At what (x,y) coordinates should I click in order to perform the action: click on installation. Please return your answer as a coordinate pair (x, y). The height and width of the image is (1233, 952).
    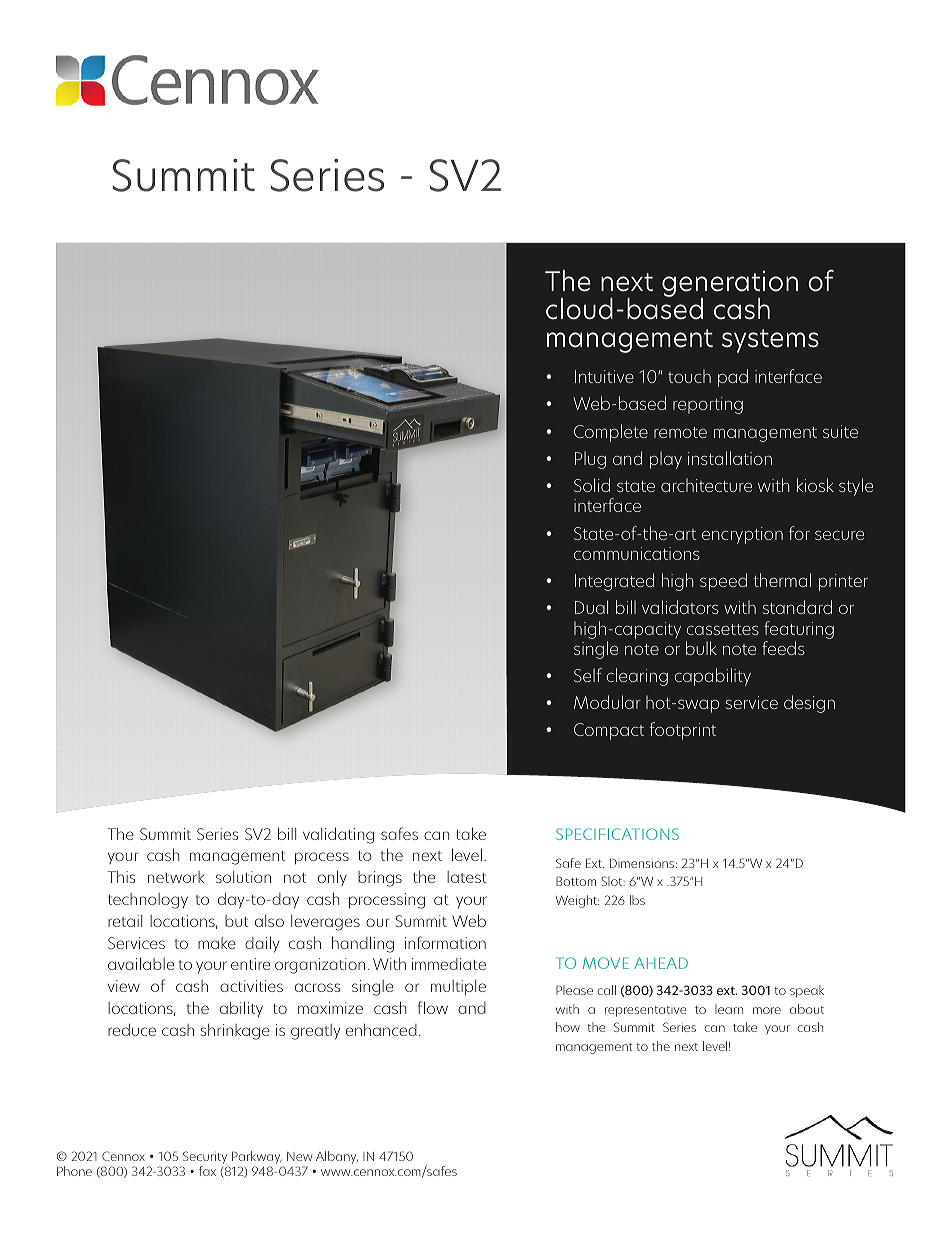
    Looking at the image, I should click on (730, 458).
